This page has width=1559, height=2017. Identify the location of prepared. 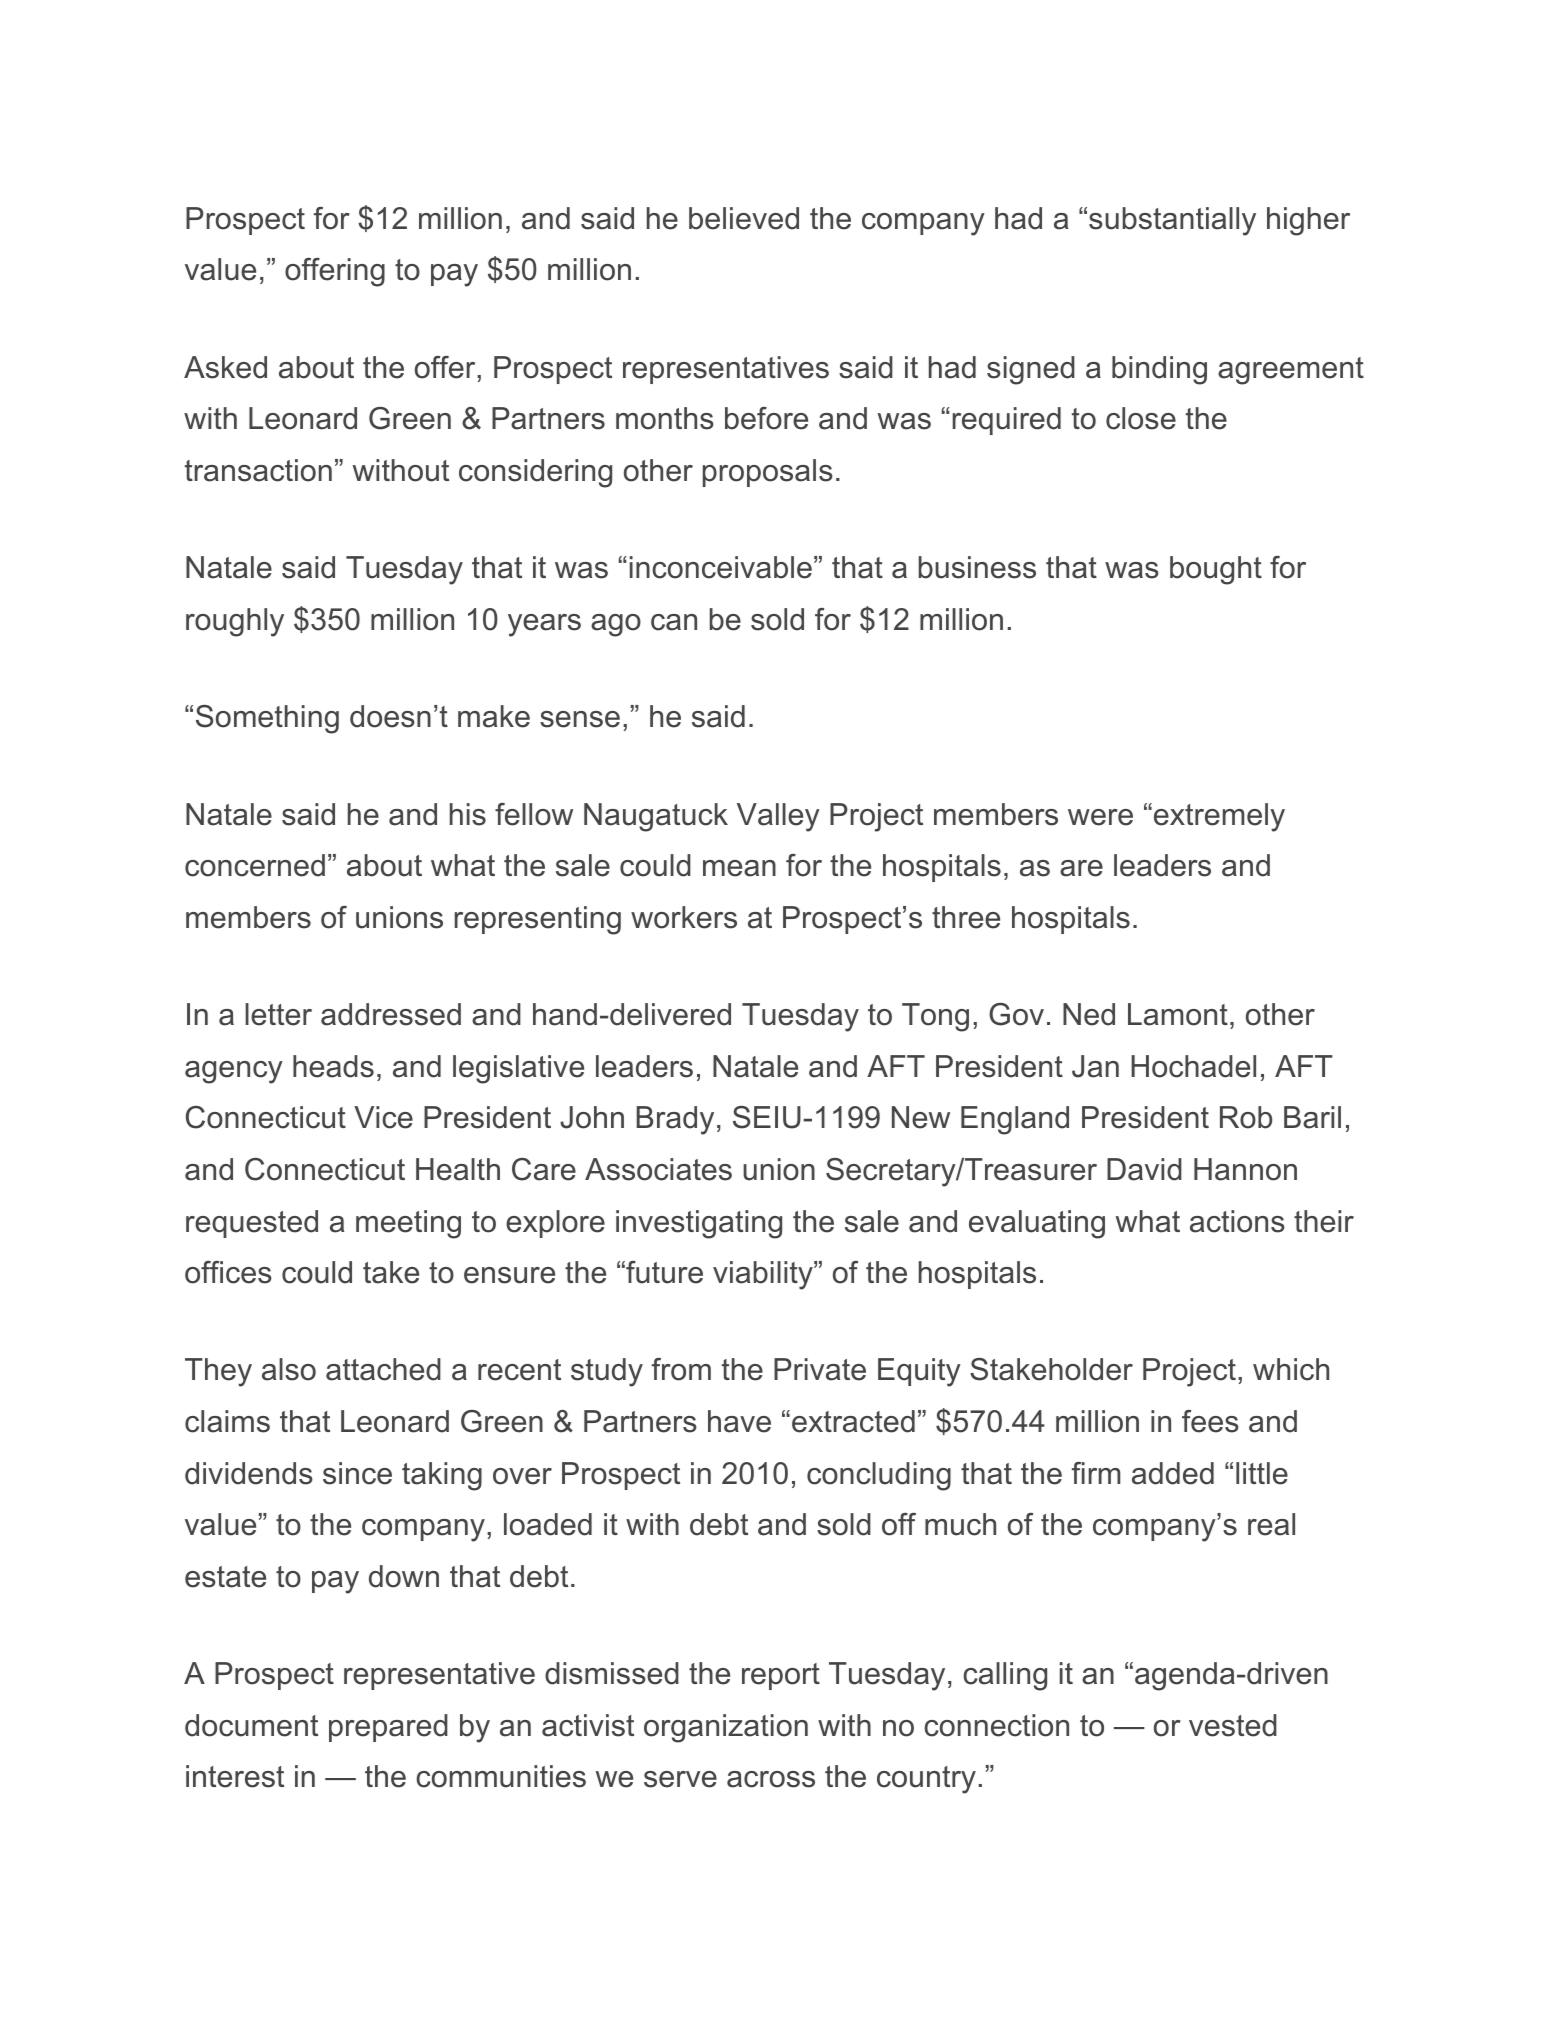
(388, 1728).
